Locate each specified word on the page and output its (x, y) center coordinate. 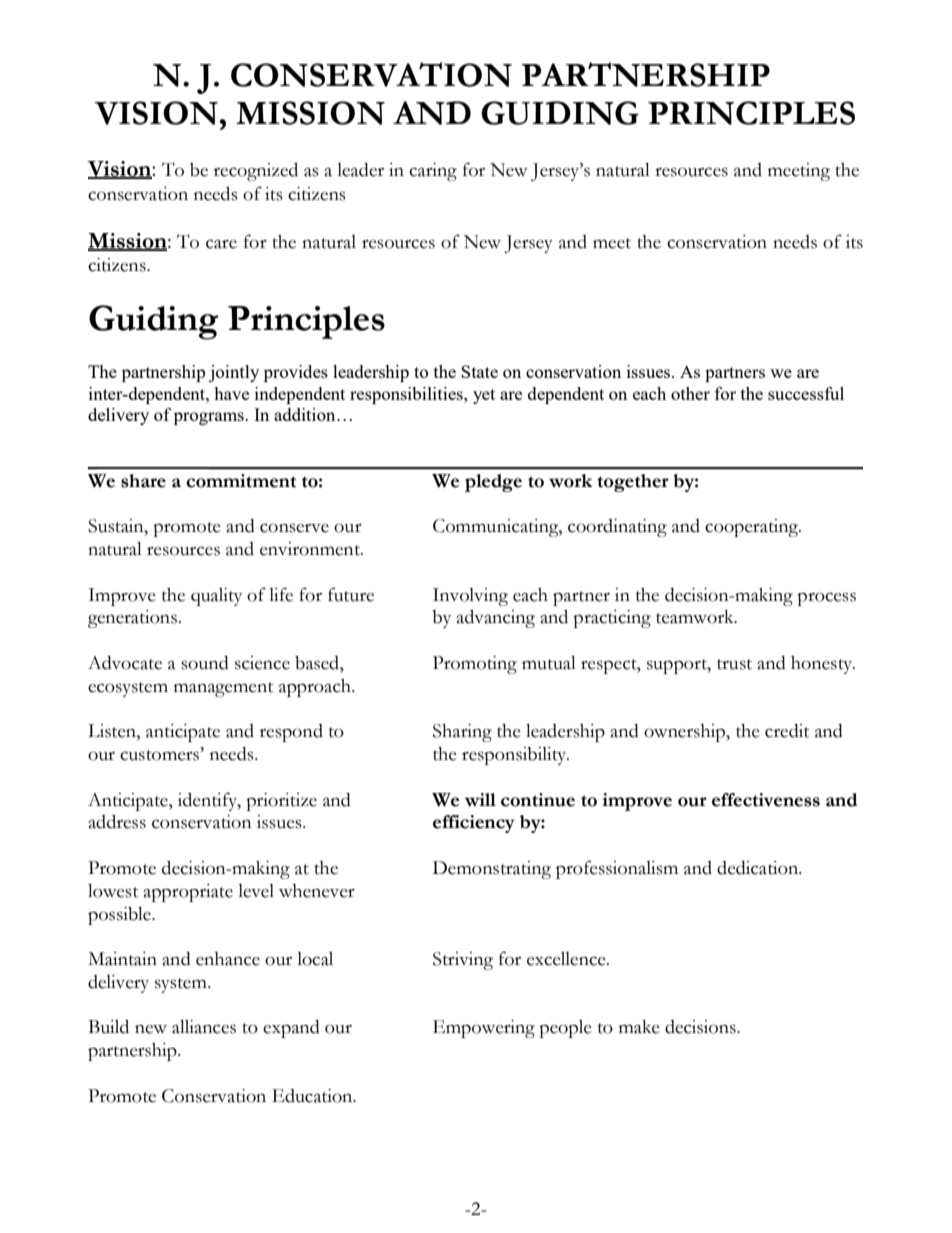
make (639, 1027)
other (690, 393)
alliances (204, 1027)
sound (205, 663)
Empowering (484, 1029)
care (221, 244)
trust (734, 664)
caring (433, 172)
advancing (495, 619)
